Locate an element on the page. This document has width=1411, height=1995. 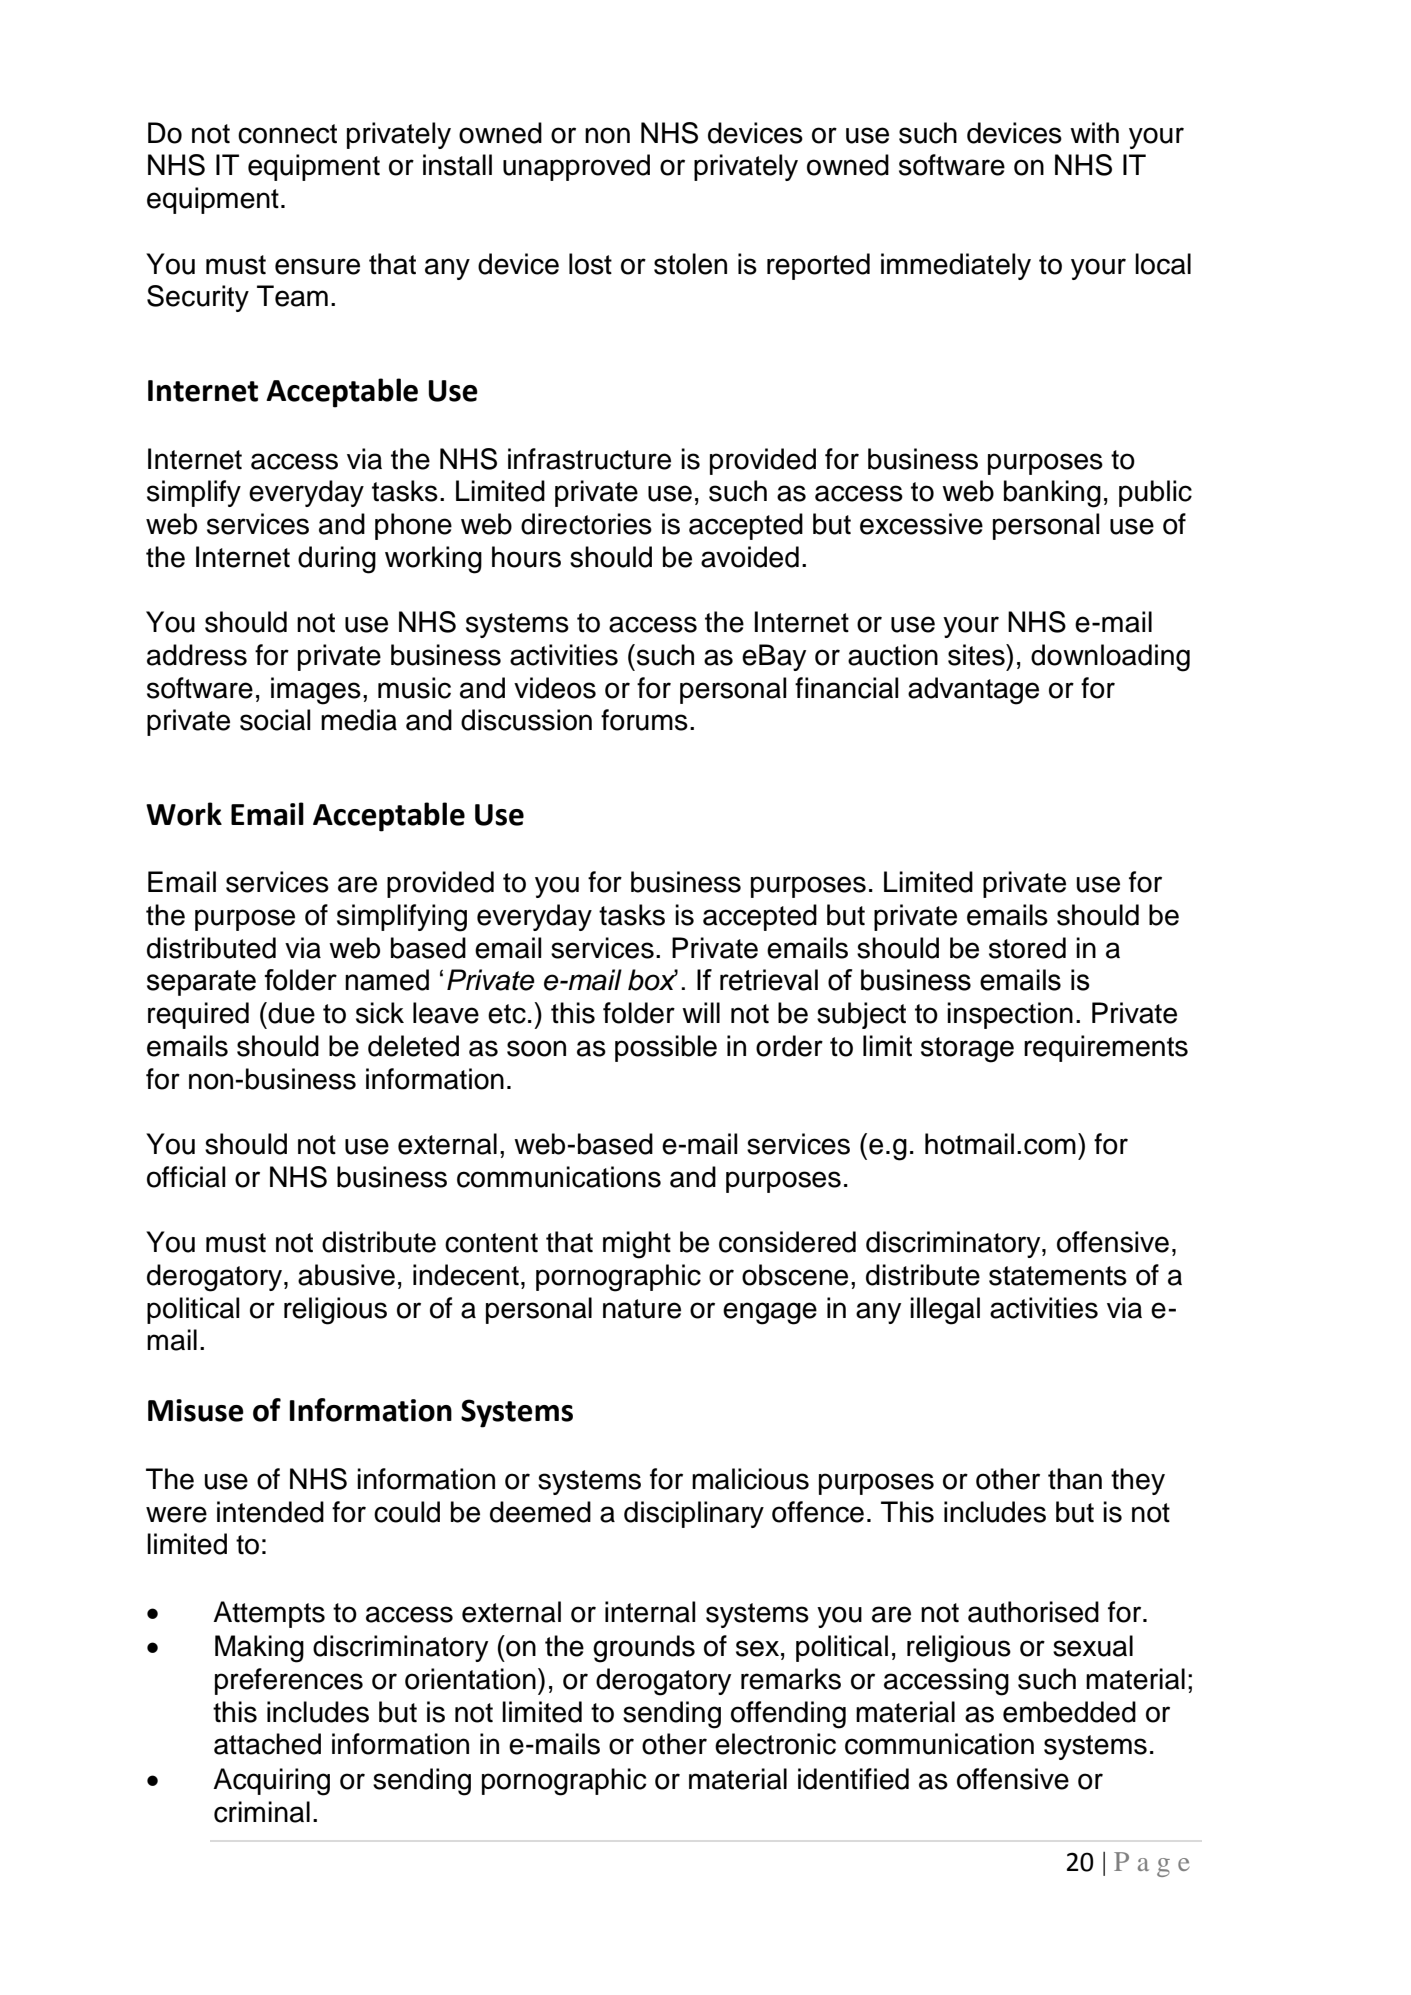
Acquiring is located at coordinates (271, 1782).
